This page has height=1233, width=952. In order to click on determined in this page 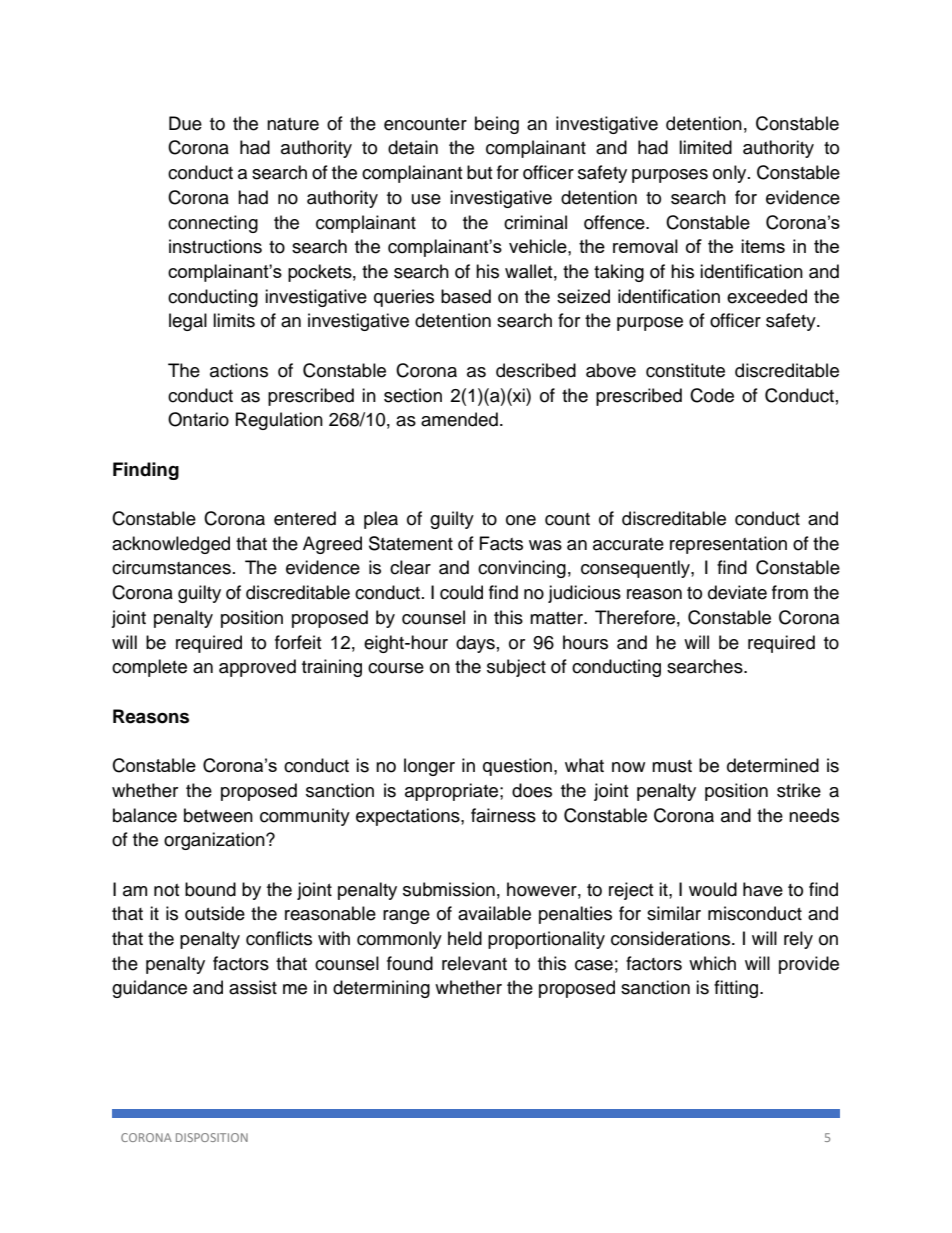, I will do `click(773, 765)`.
